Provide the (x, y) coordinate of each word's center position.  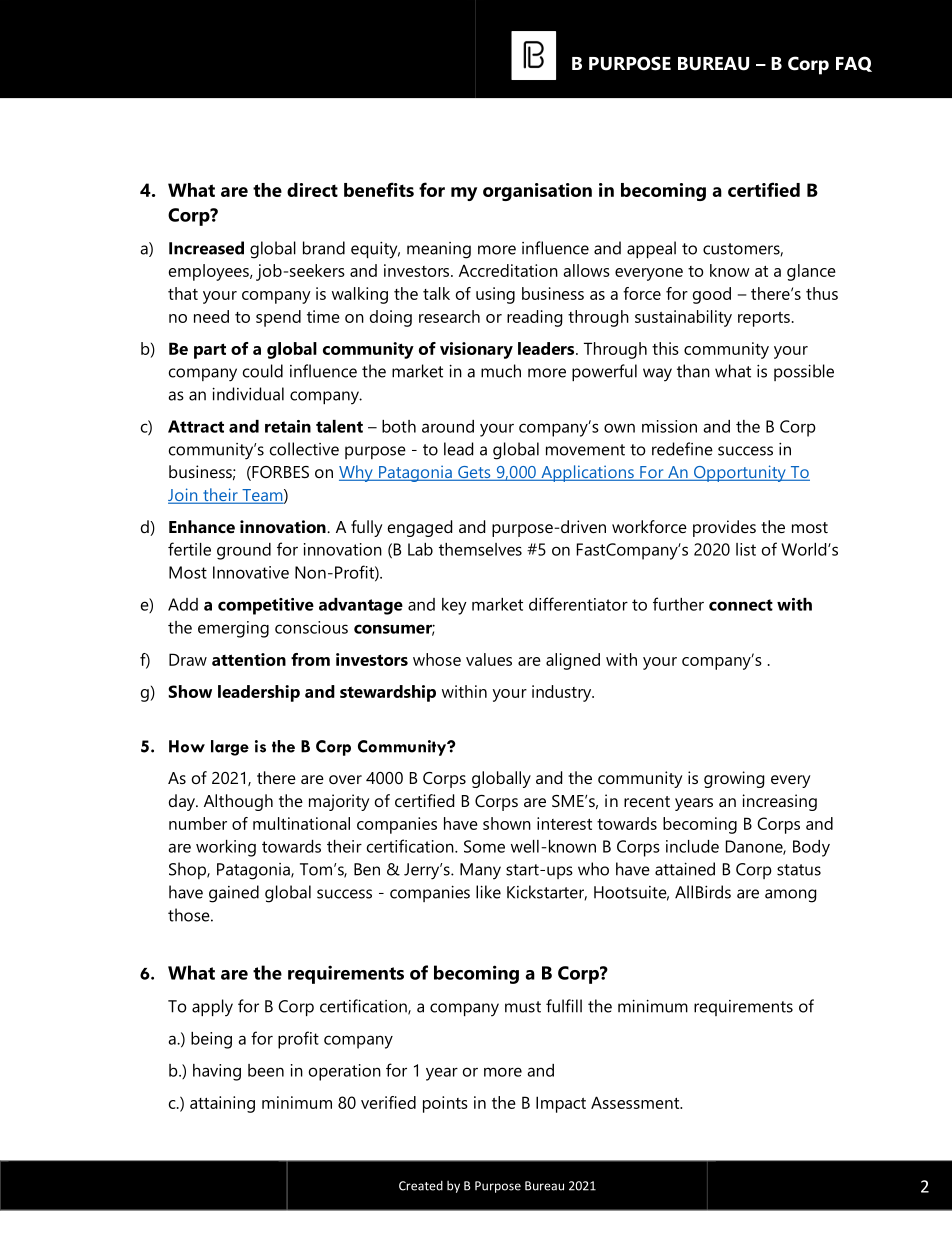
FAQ (854, 64)
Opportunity (740, 473)
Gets (474, 473)
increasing (779, 802)
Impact (561, 1104)
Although (238, 802)
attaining (222, 1104)
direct (312, 190)
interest (564, 823)
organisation (537, 192)
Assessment (636, 1102)
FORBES (279, 473)
